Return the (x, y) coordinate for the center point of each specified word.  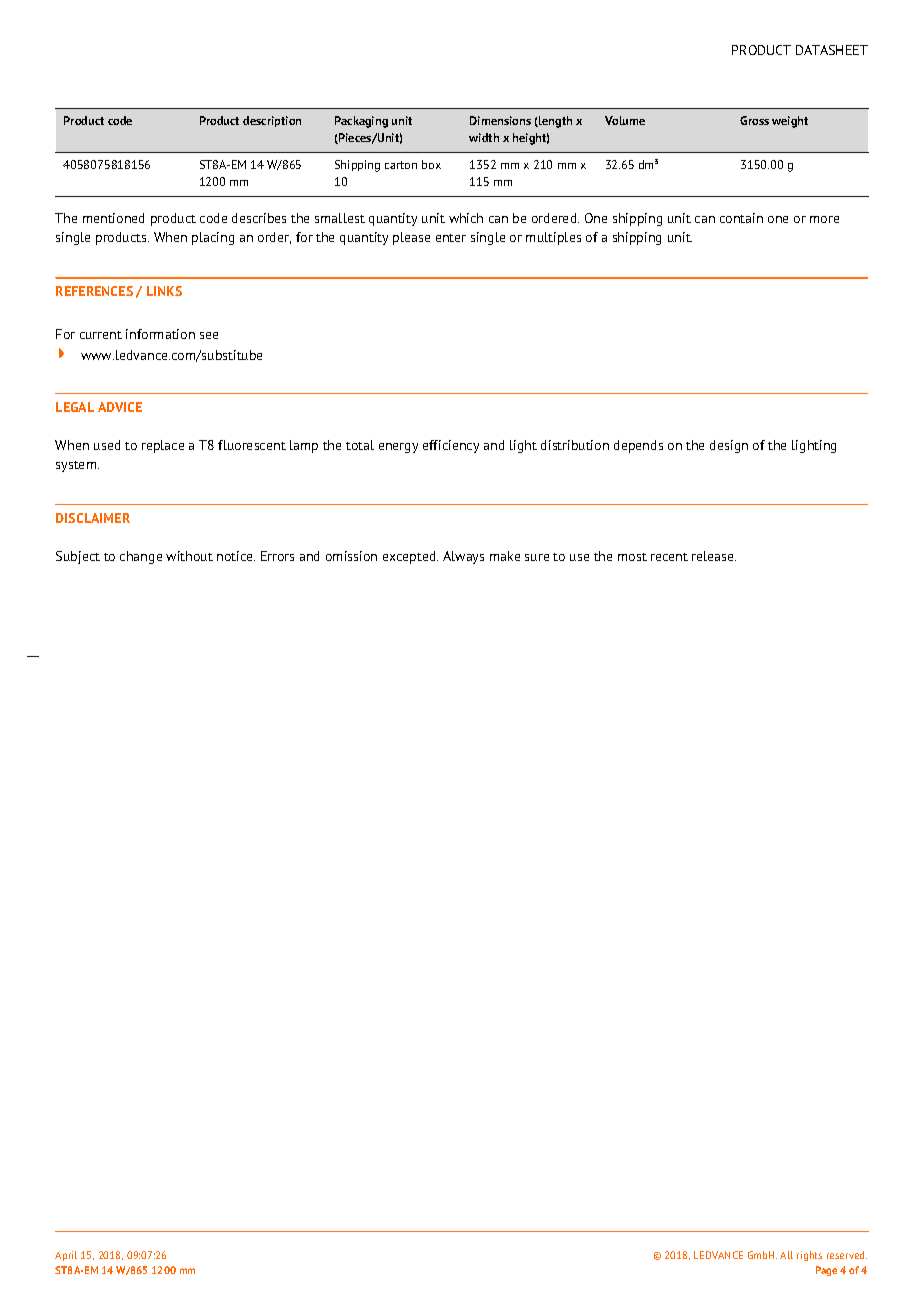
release (714, 556)
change (141, 557)
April (66, 1256)
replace (163, 446)
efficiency (451, 446)
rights (809, 1256)
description (272, 121)
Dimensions (500, 120)
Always (463, 557)
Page (826, 1271)
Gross (754, 120)
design (729, 446)
